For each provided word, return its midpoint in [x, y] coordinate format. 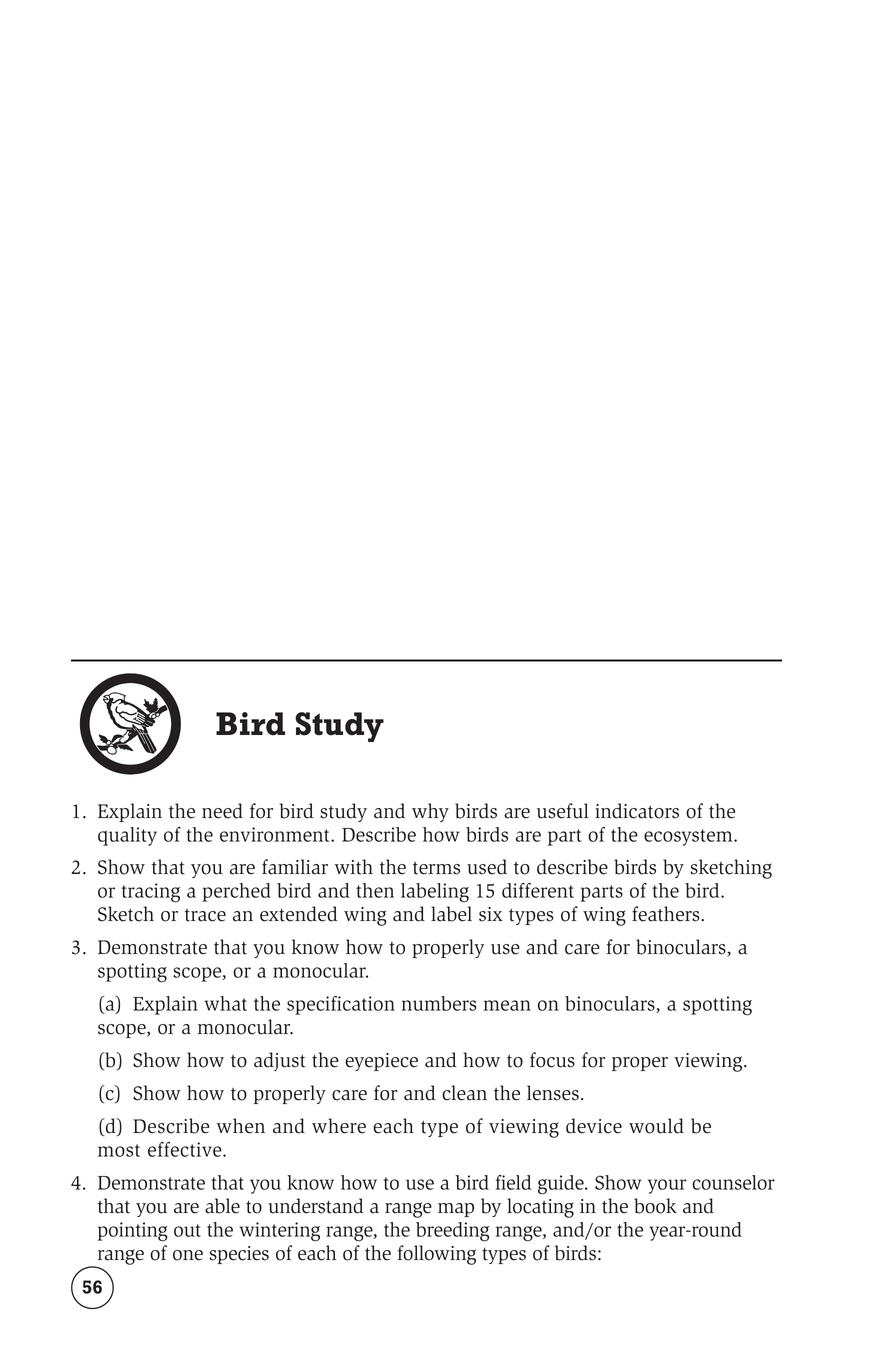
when [241, 1126]
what [226, 1003]
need [222, 811]
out [187, 1230]
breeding [452, 1232]
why [430, 812]
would [656, 1126]
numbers [439, 1003]
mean [507, 1005]
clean [464, 1093]
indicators [637, 811]
